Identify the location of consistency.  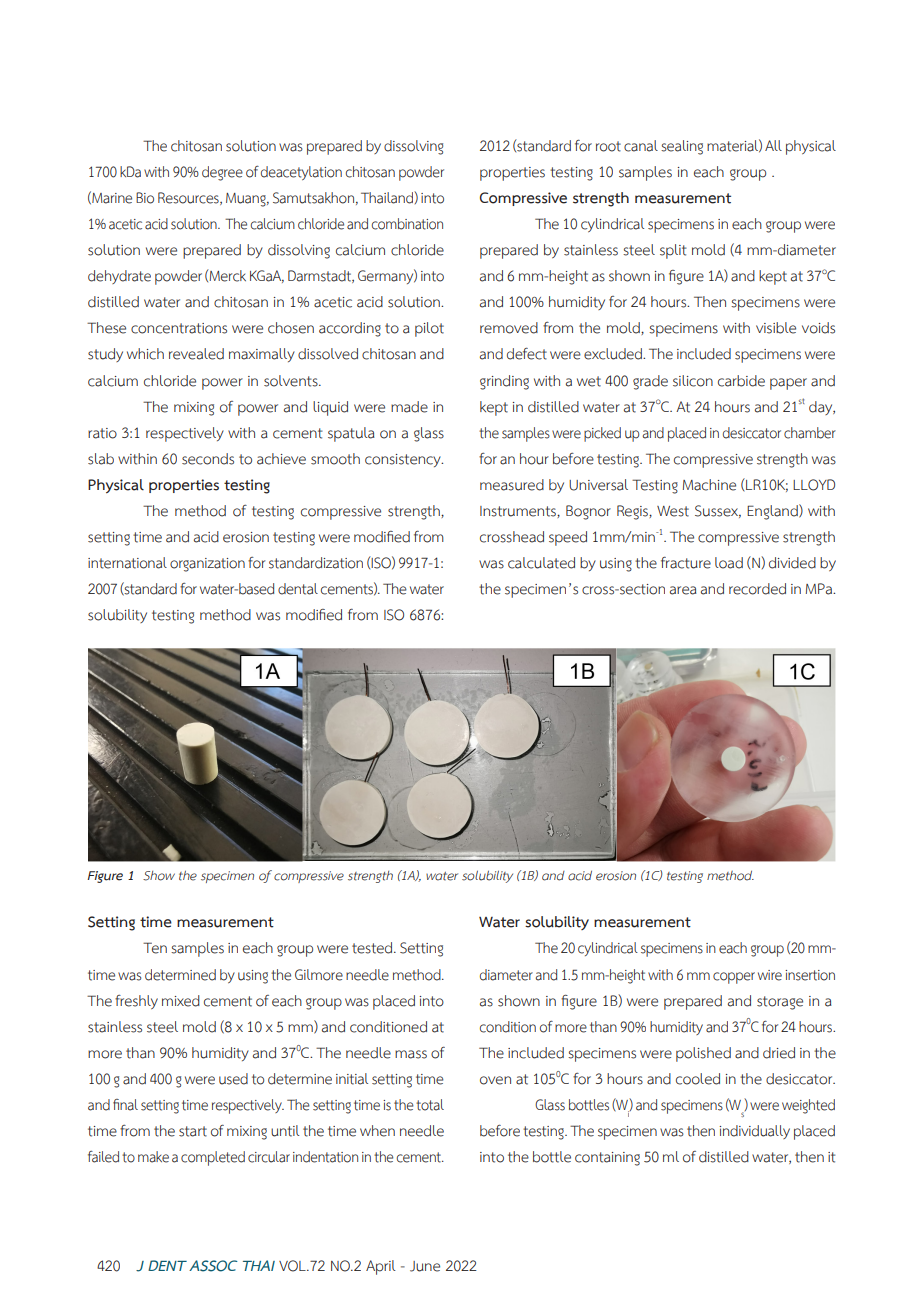
(404, 460).
